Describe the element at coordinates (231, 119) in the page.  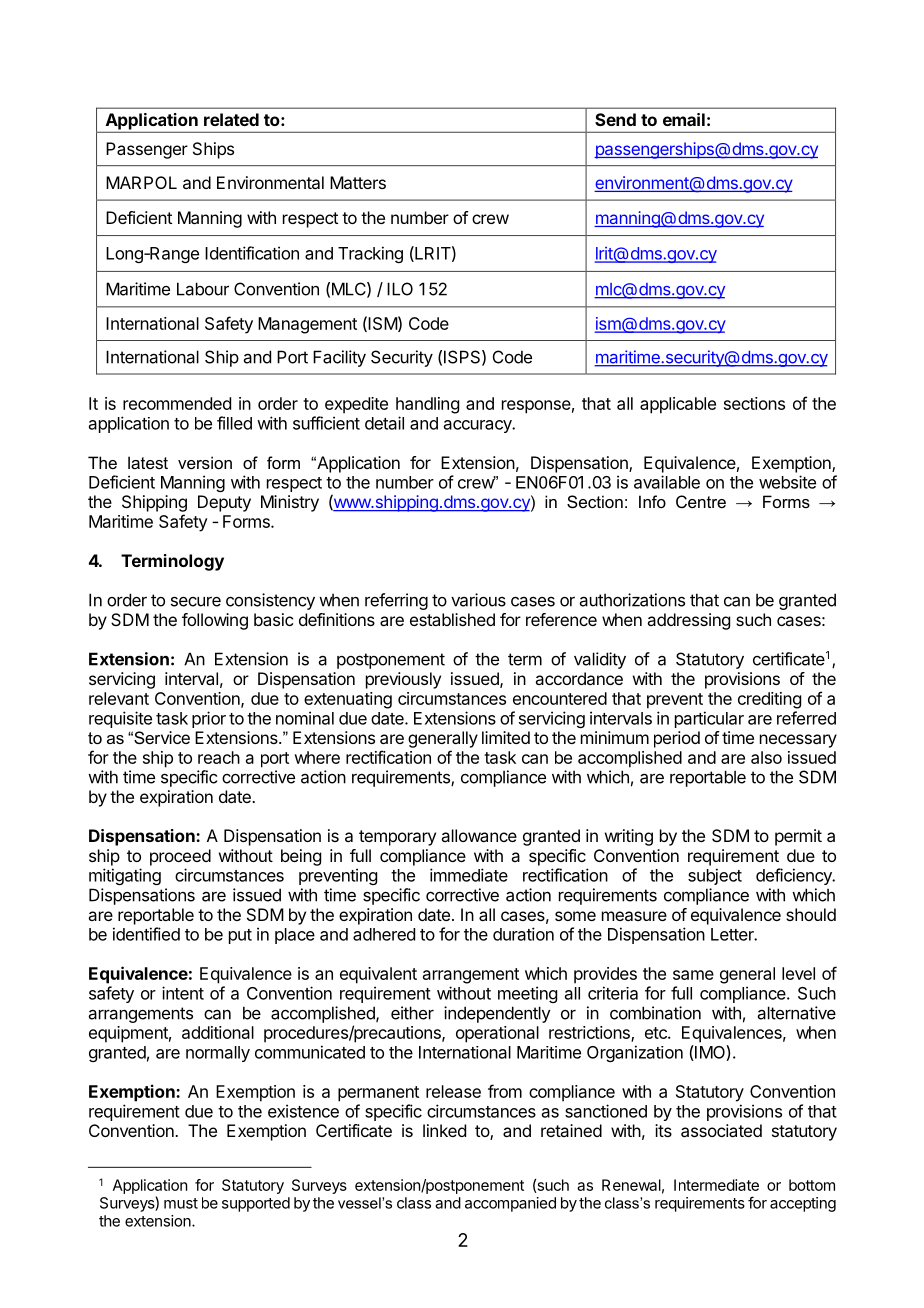
I see `related` at that location.
